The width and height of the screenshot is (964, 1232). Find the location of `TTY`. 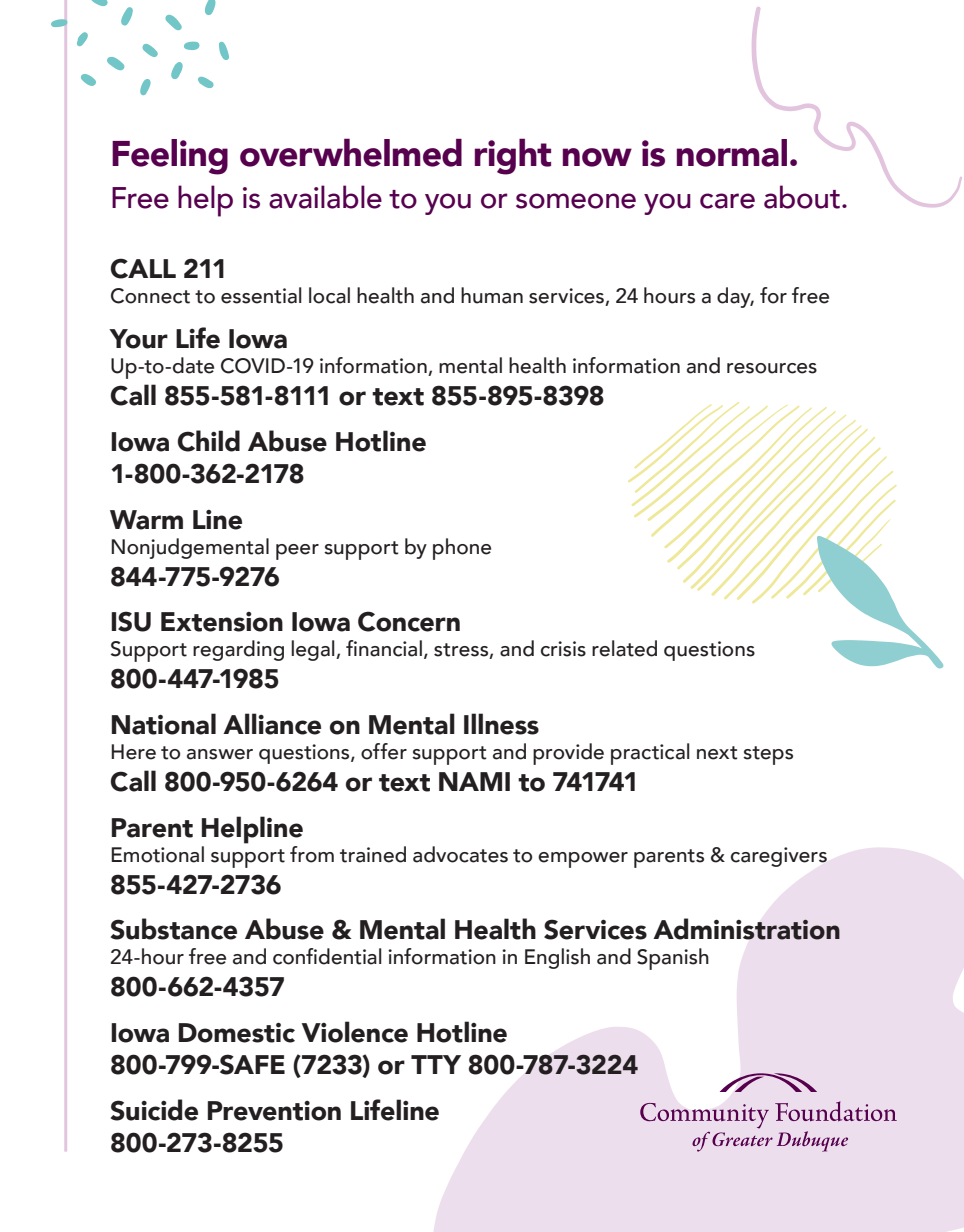

TTY is located at coordinates (436, 1064).
